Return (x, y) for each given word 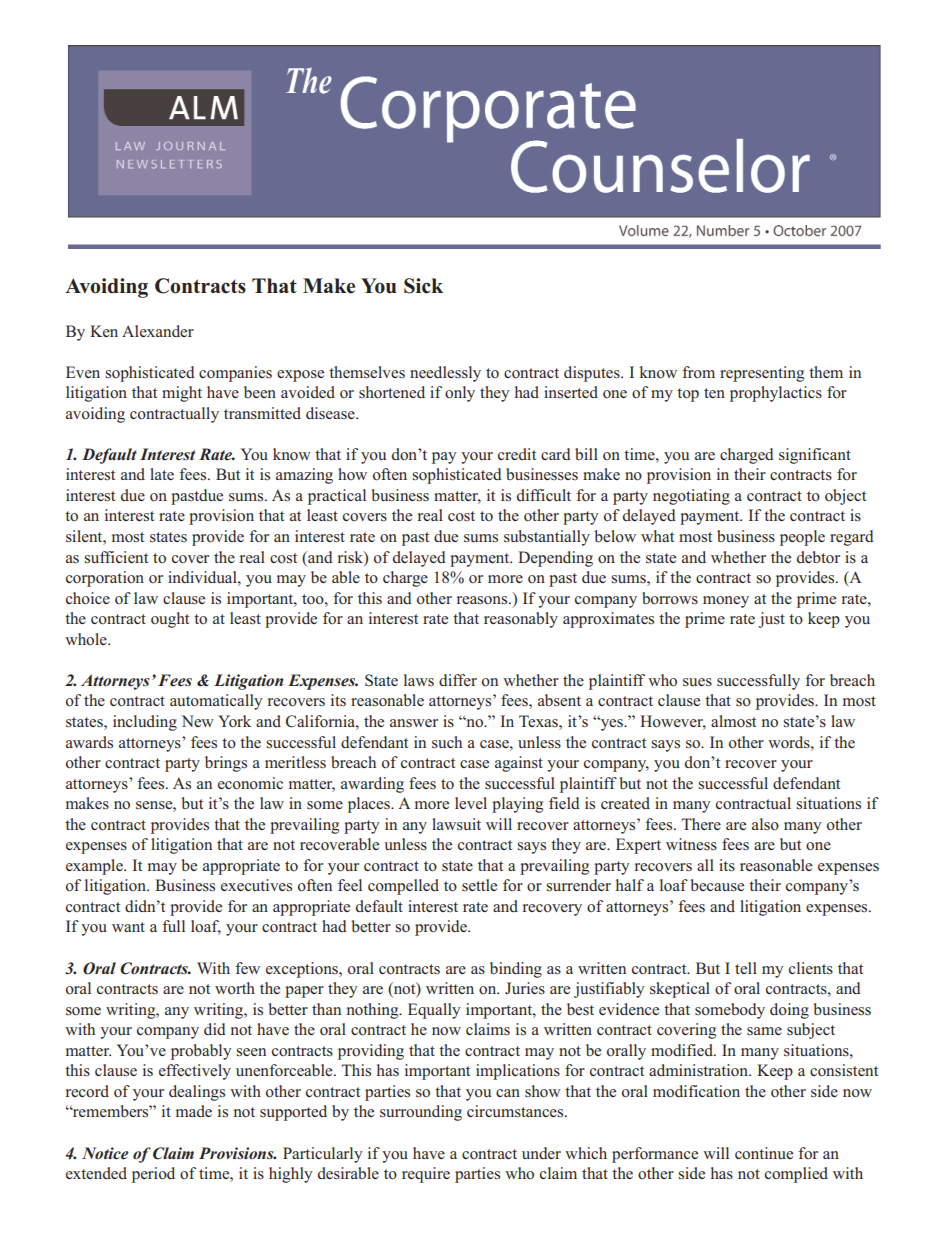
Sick (423, 286)
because (717, 885)
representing (762, 374)
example (95, 867)
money (726, 602)
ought (170, 620)
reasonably (521, 620)
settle (479, 885)
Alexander (158, 331)
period (153, 1175)
